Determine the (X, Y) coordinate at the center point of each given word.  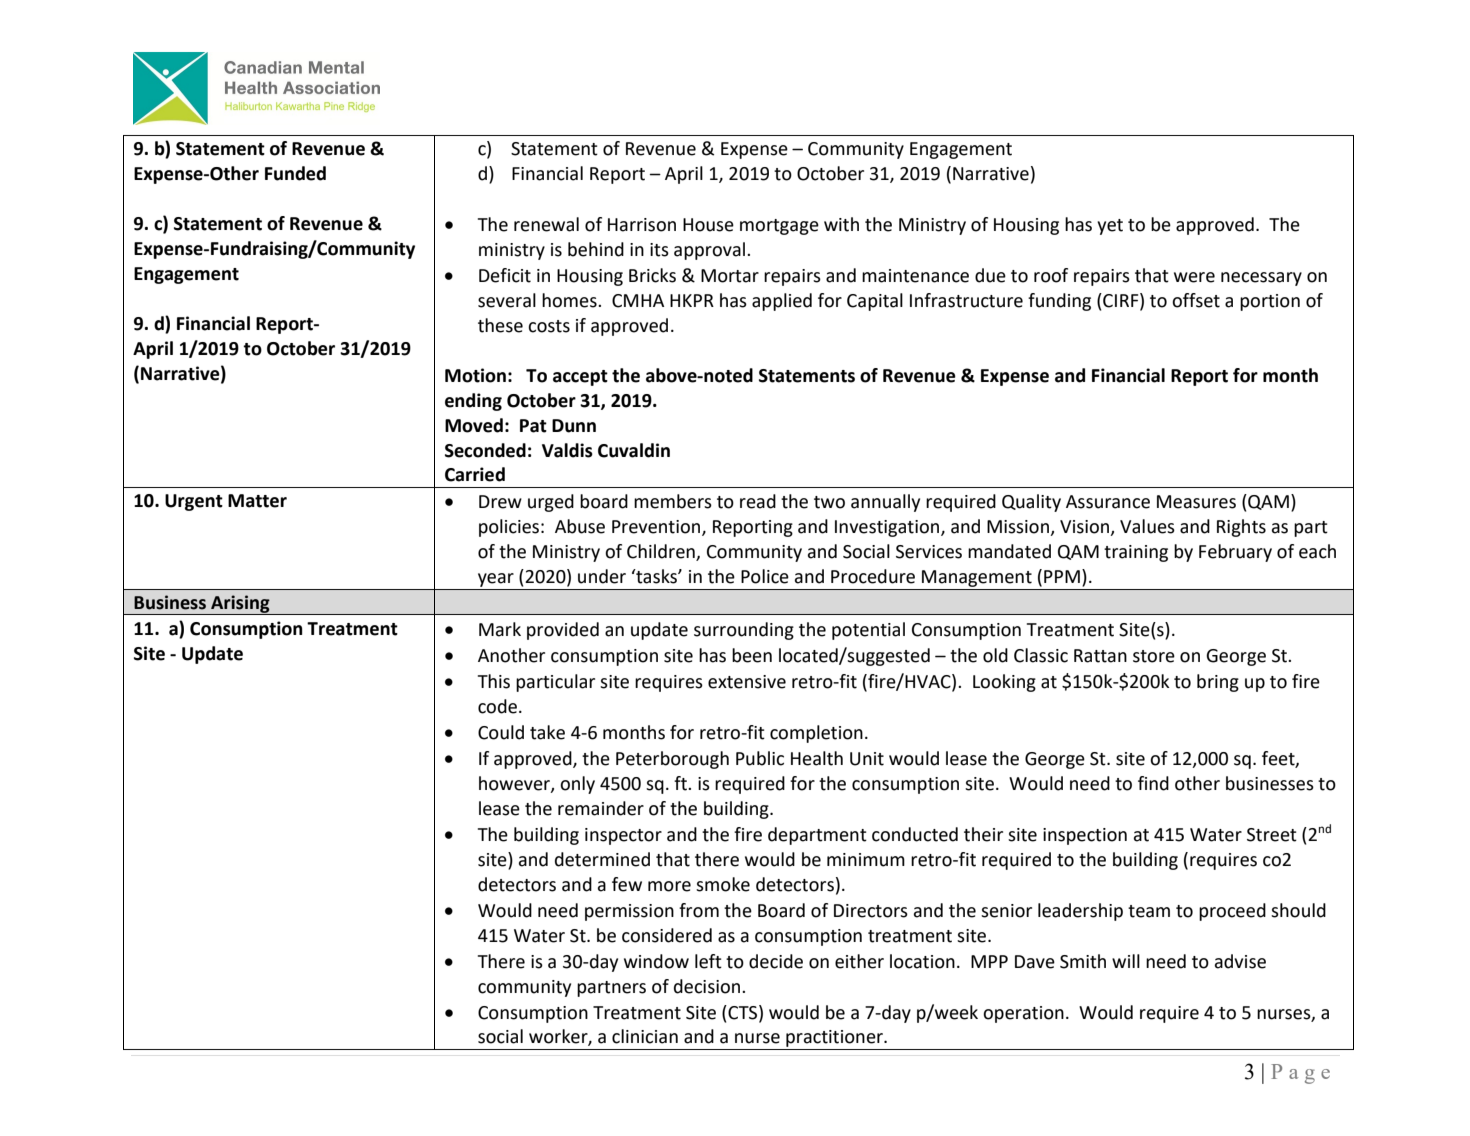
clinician (645, 1036)
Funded (295, 173)
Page (1300, 1074)
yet (1110, 227)
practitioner (834, 1040)
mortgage (779, 227)
